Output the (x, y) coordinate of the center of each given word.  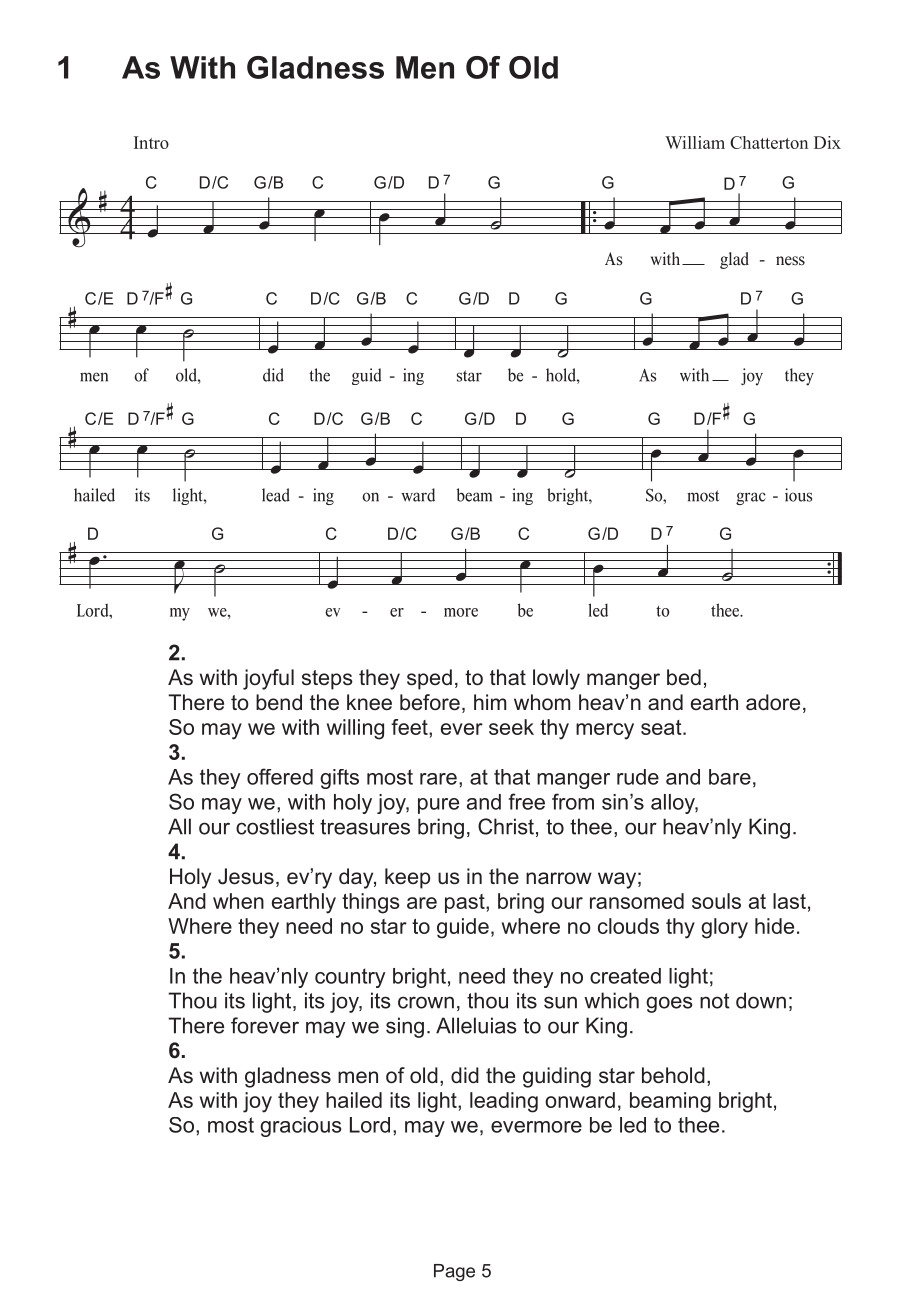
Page (454, 1272)
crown (426, 1002)
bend (279, 702)
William (695, 142)
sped (429, 679)
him (490, 702)
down (761, 1000)
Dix (827, 142)
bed (684, 677)
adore (773, 702)
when (238, 901)
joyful (268, 679)
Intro (151, 142)
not (715, 1001)
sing (405, 1027)
